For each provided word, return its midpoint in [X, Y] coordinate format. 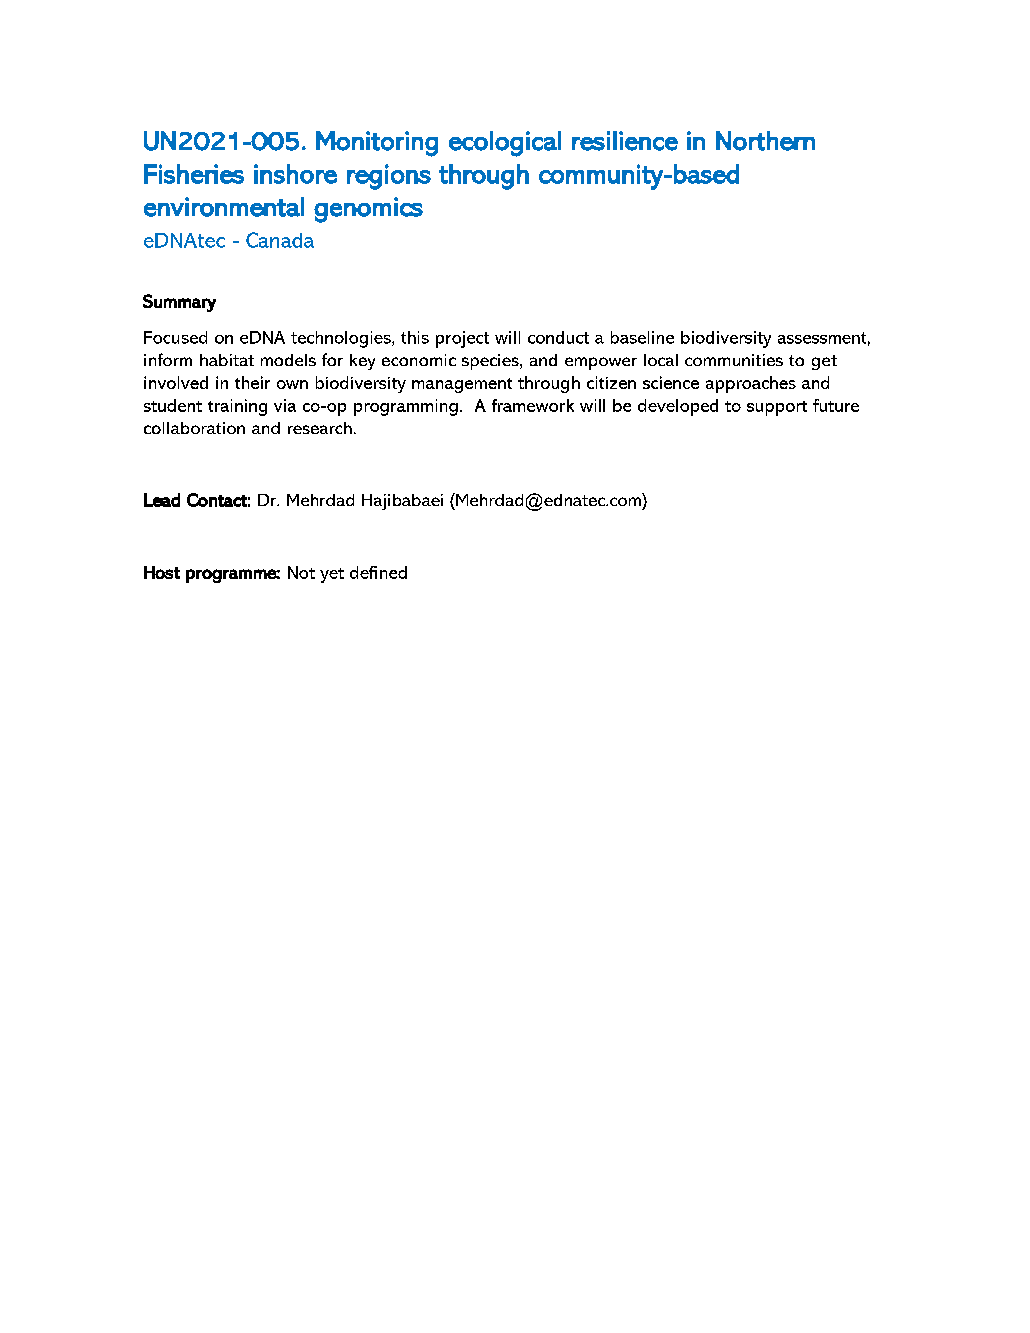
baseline [642, 337]
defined [378, 572]
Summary [179, 303]
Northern [765, 141]
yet [332, 575]
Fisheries [194, 174]
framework [533, 405]
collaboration [194, 428]
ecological [505, 144]
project [462, 339]
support [777, 408]
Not [301, 572]
